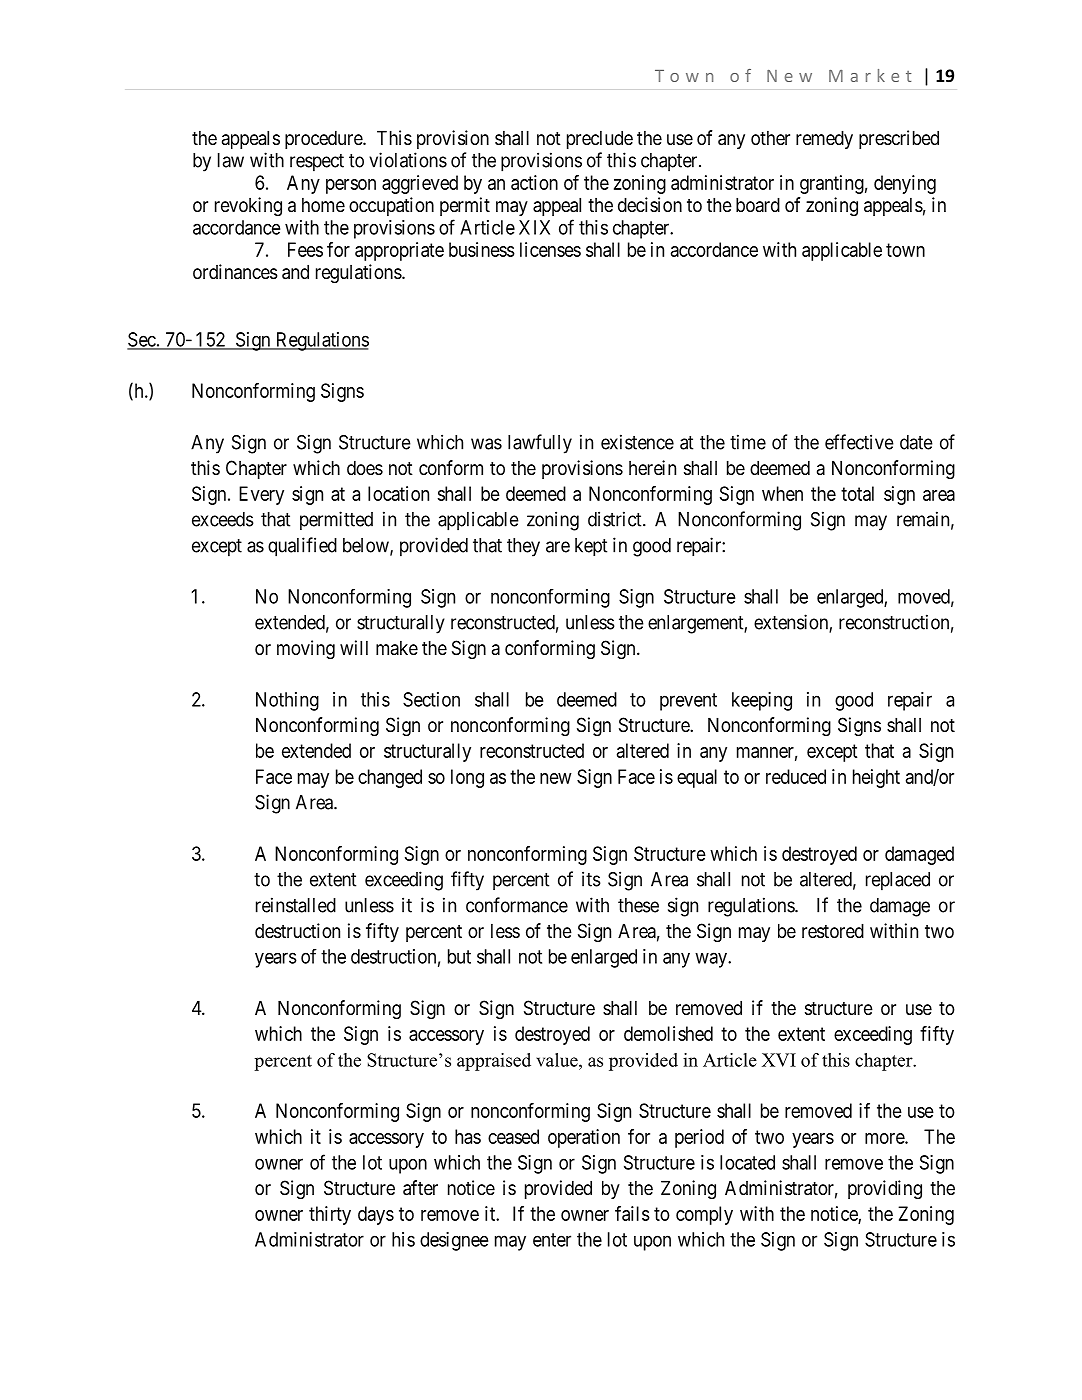  I want to click on keeping, so click(762, 701).
